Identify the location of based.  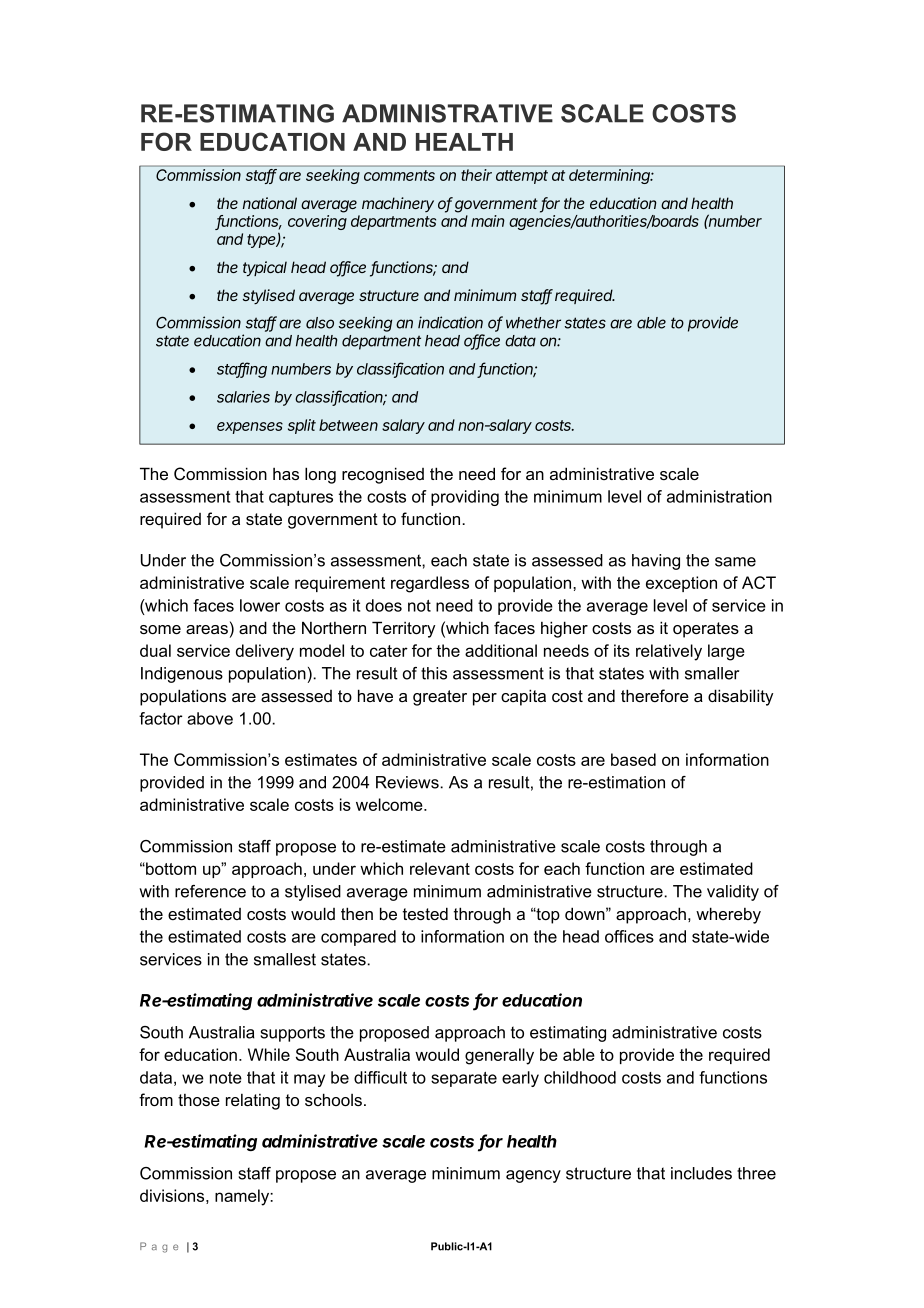
(633, 759).
